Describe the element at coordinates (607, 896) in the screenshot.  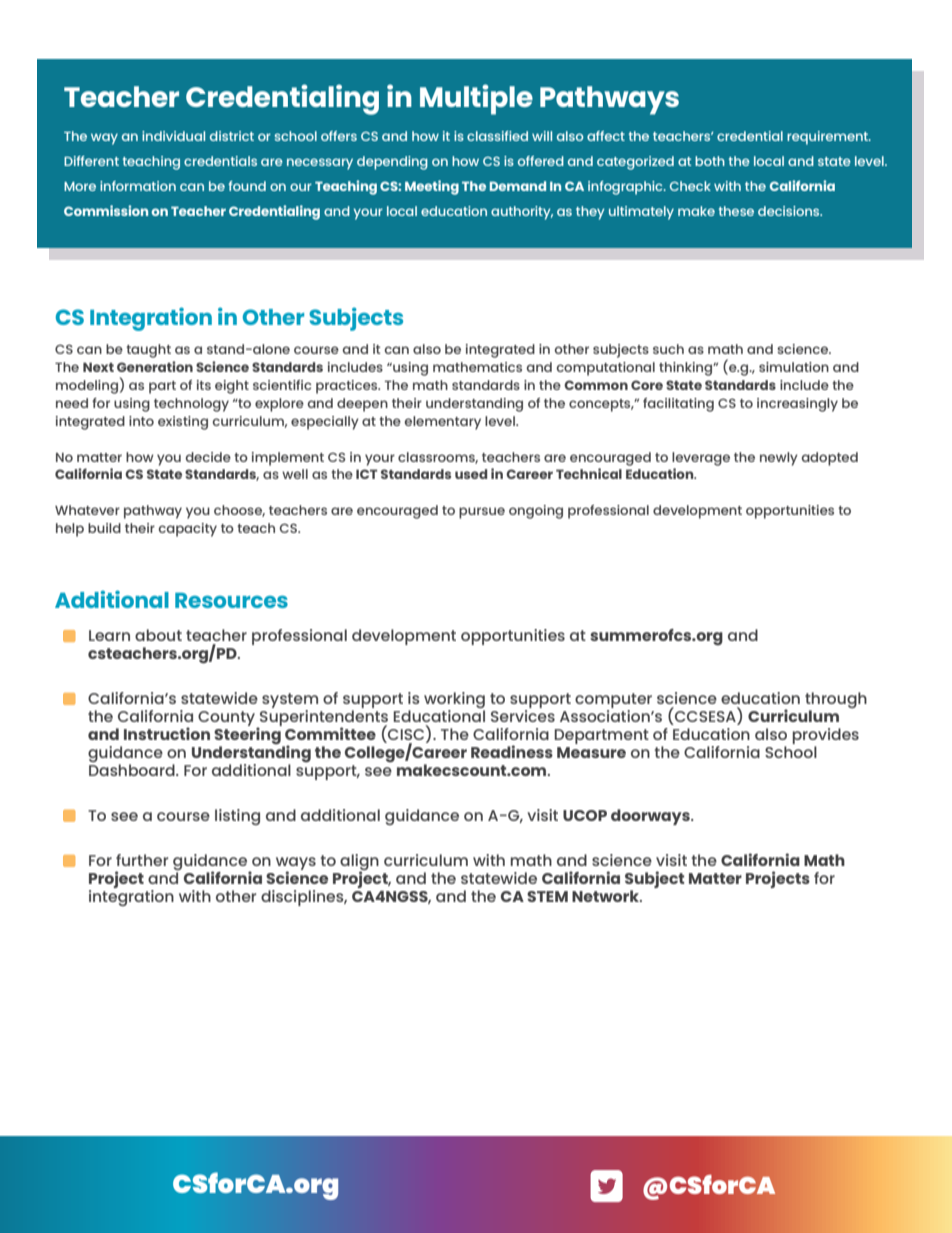
I see `Network` at that location.
